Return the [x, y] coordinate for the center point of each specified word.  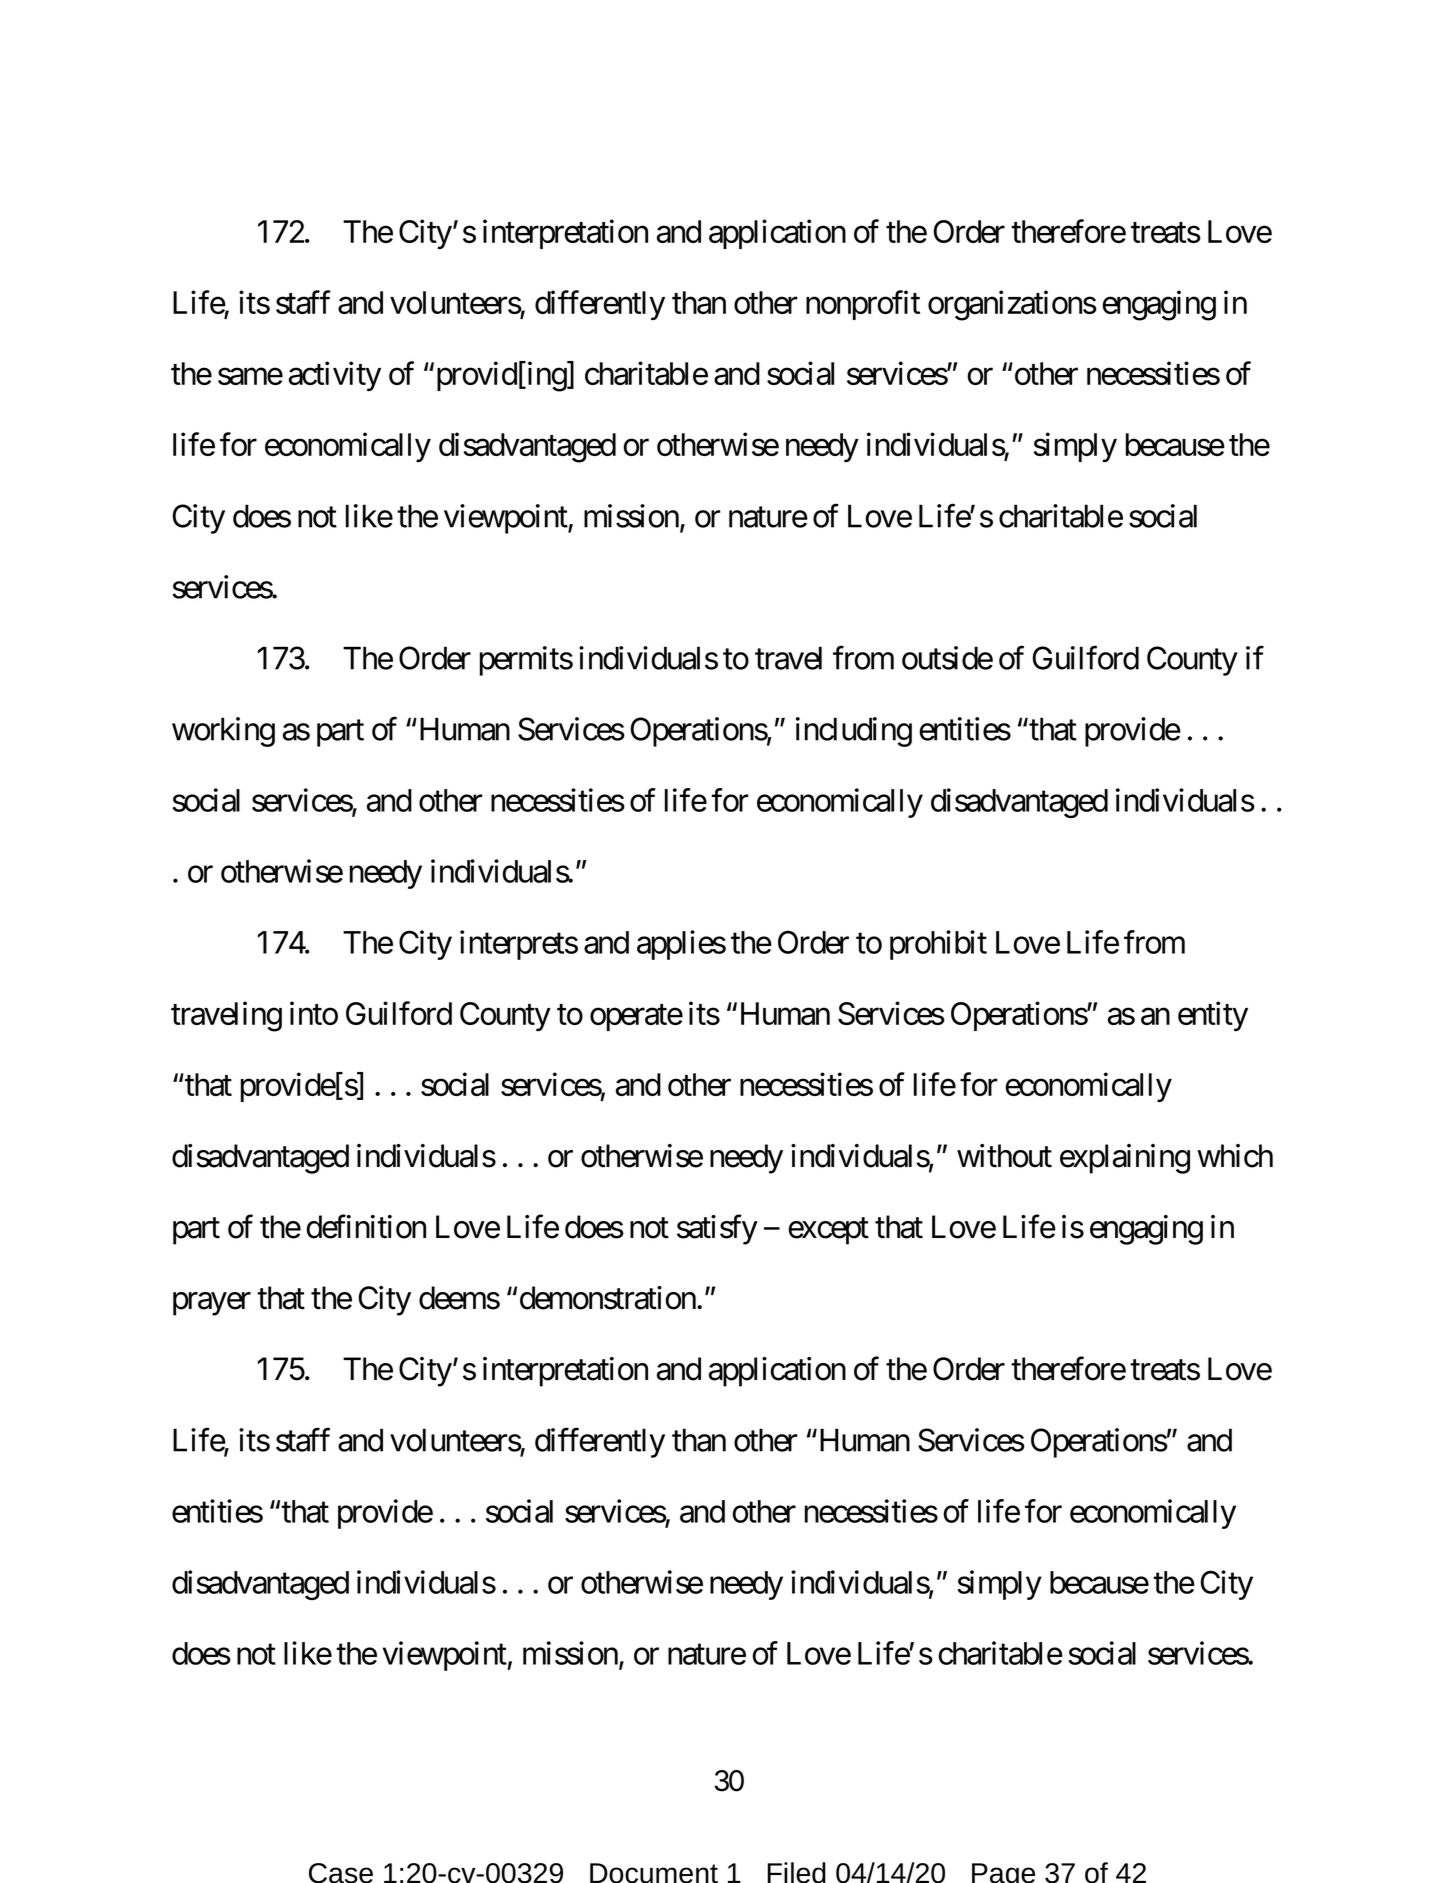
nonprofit [863, 305]
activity [335, 376]
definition [366, 1227]
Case [341, 1873]
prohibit [938, 945]
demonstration [608, 1298]
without [1004, 1156]
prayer [212, 1304]
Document [654, 1873]
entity [1213, 1016]
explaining [1125, 1159]
